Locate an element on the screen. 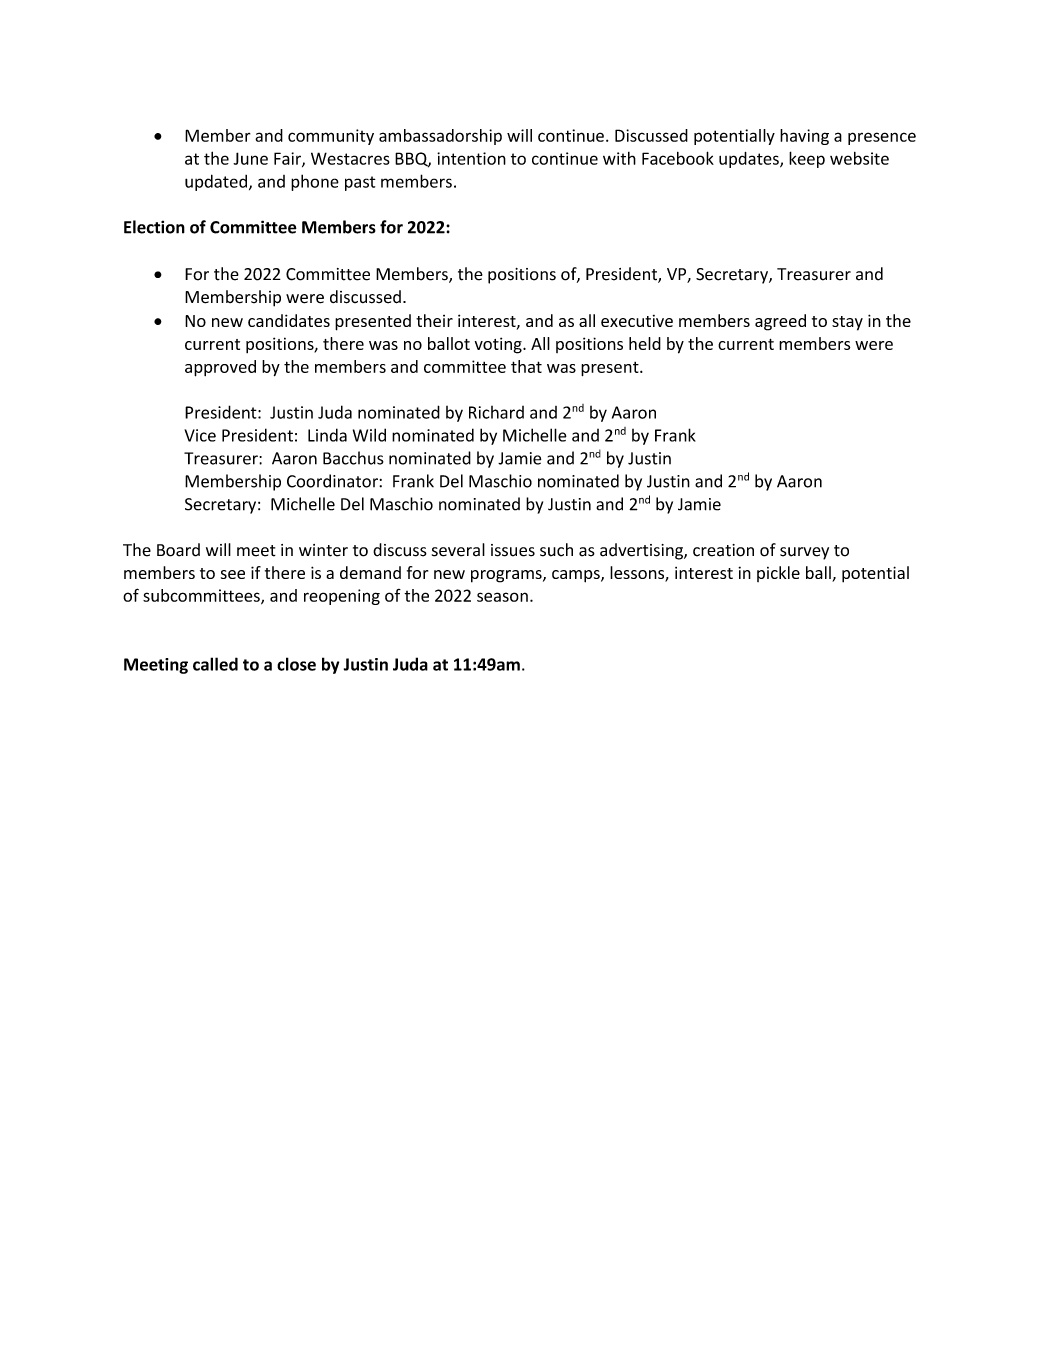 The width and height of the screenshot is (1044, 1351). creation is located at coordinates (723, 550).
